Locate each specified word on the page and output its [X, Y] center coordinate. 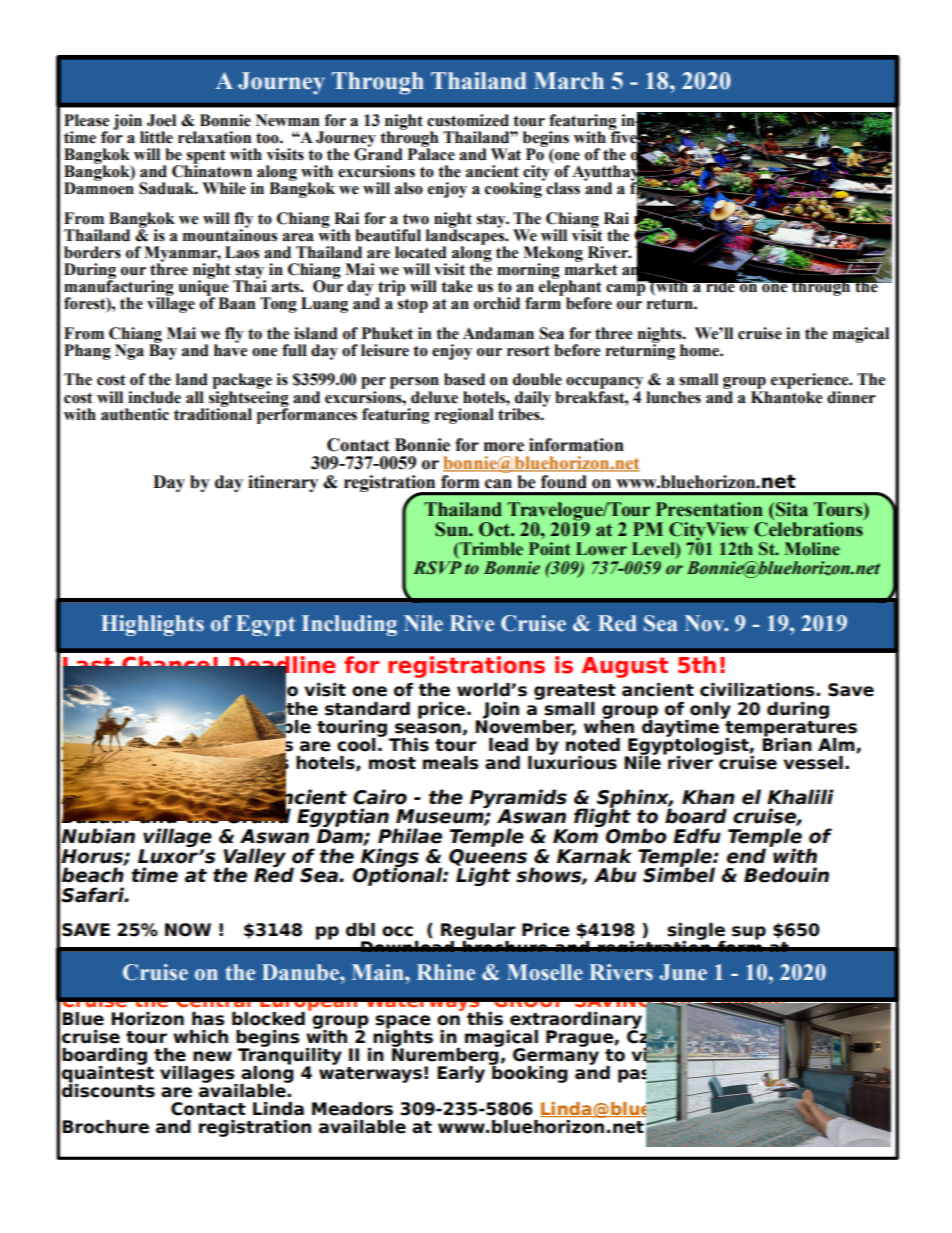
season [428, 728]
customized [468, 120]
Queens [488, 857]
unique [203, 288]
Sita [791, 509]
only [709, 711]
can [498, 484]
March [569, 81]
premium [192, 764]
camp [626, 289]
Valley [254, 858]
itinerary [283, 483]
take [456, 286]
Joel [161, 120]
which [200, 1037]
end [746, 856]
